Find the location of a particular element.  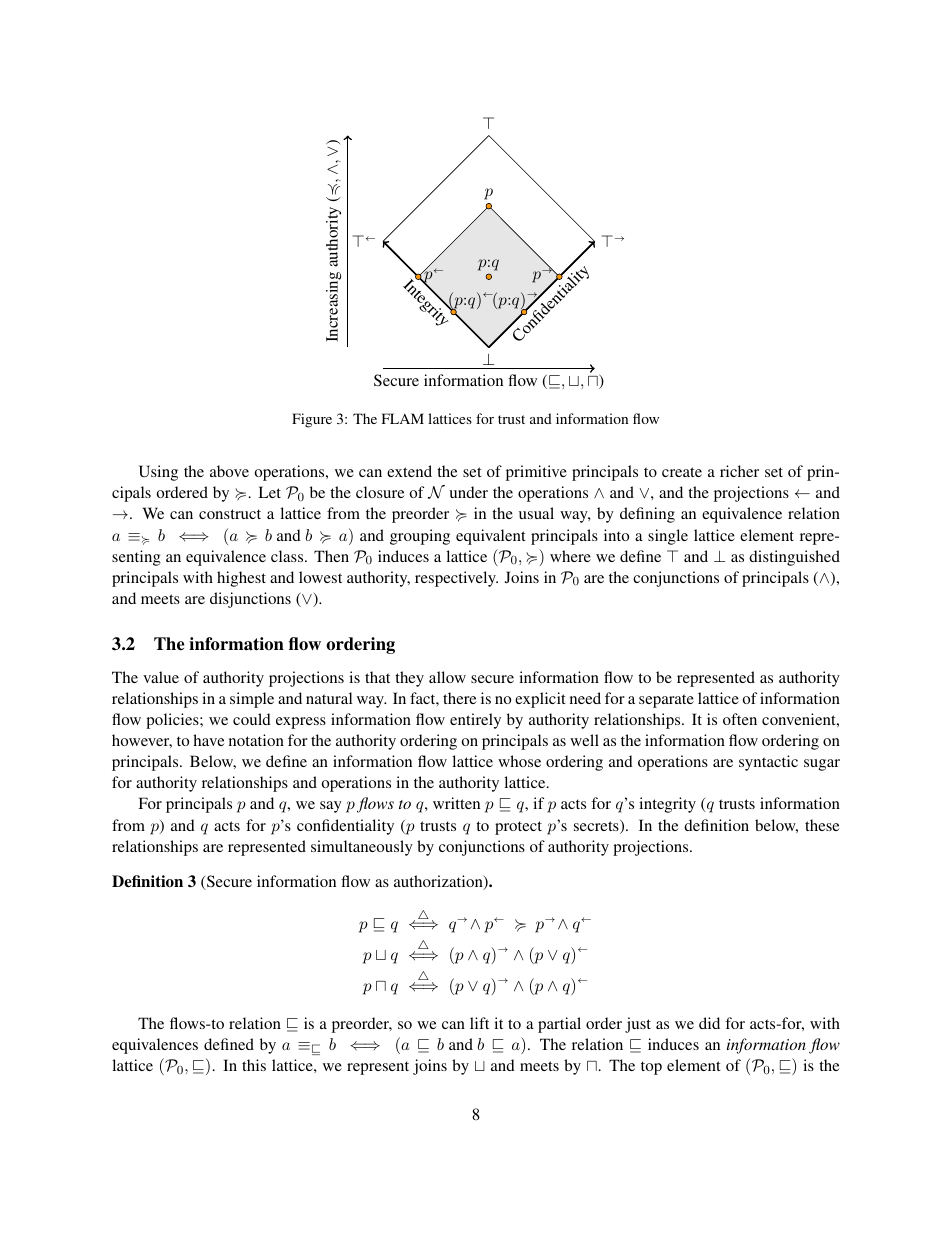

value is located at coordinates (161, 677).
